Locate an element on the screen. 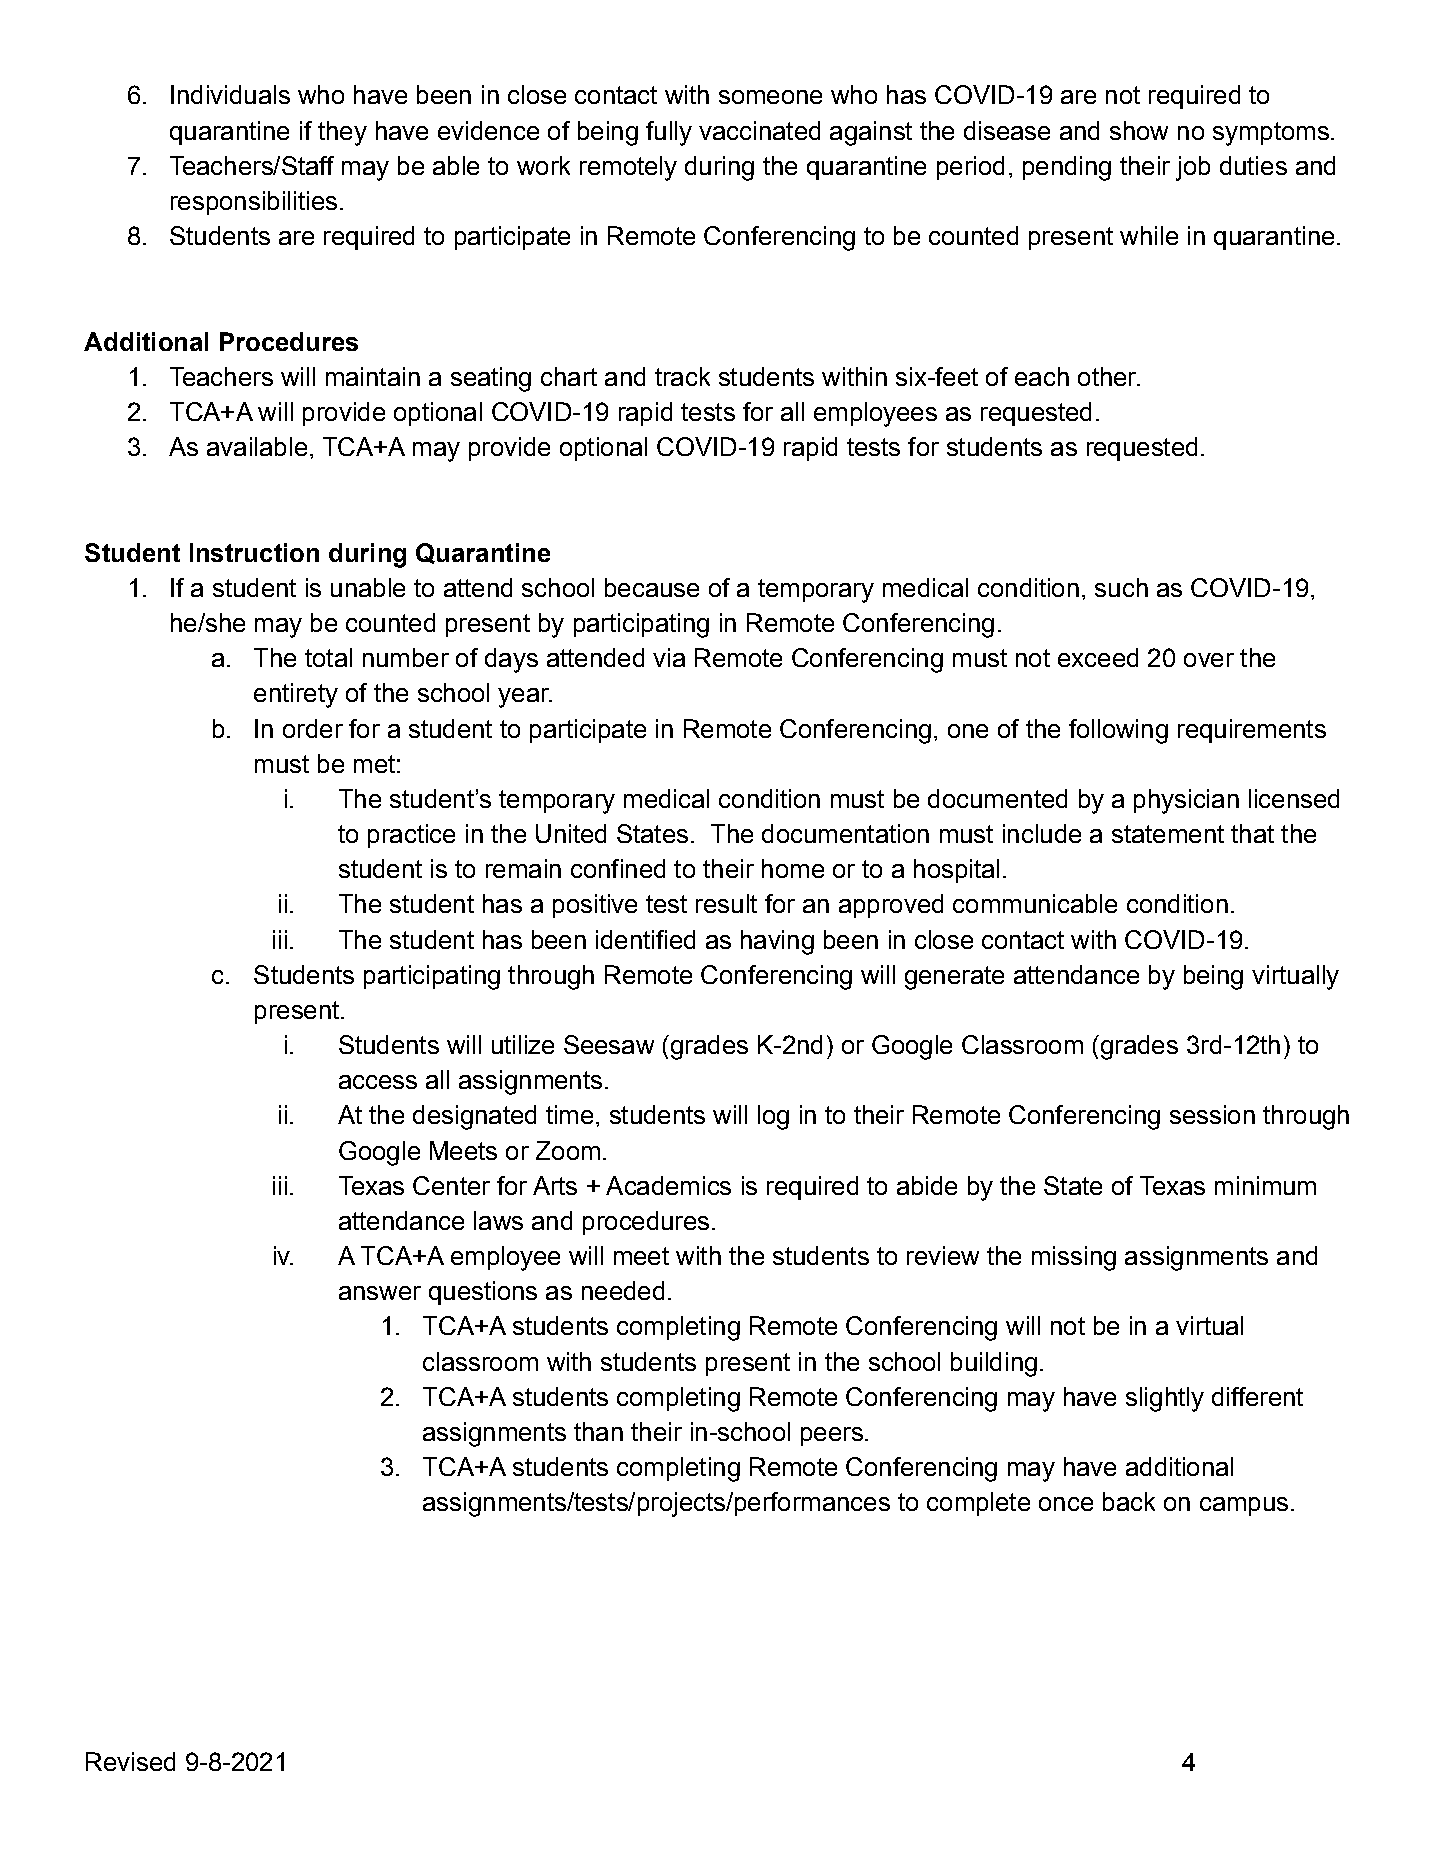  such is located at coordinates (1121, 587).
